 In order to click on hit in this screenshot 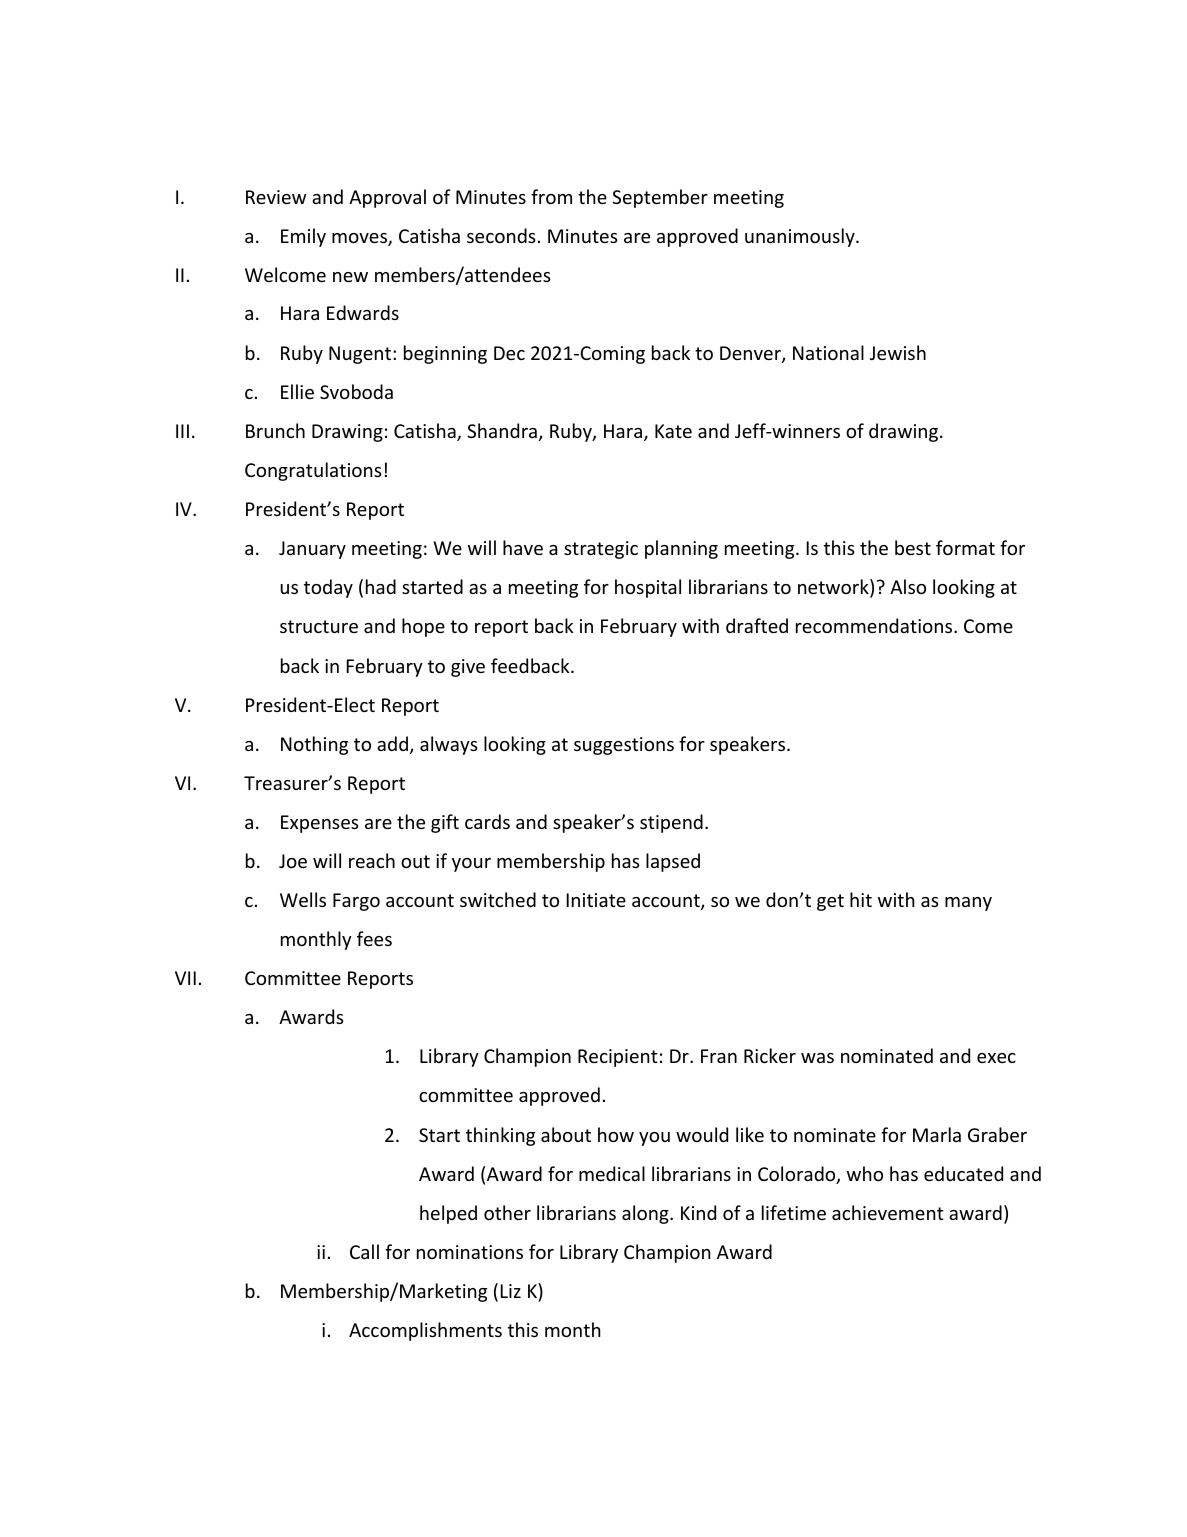, I will do `click(861, 899)`.
